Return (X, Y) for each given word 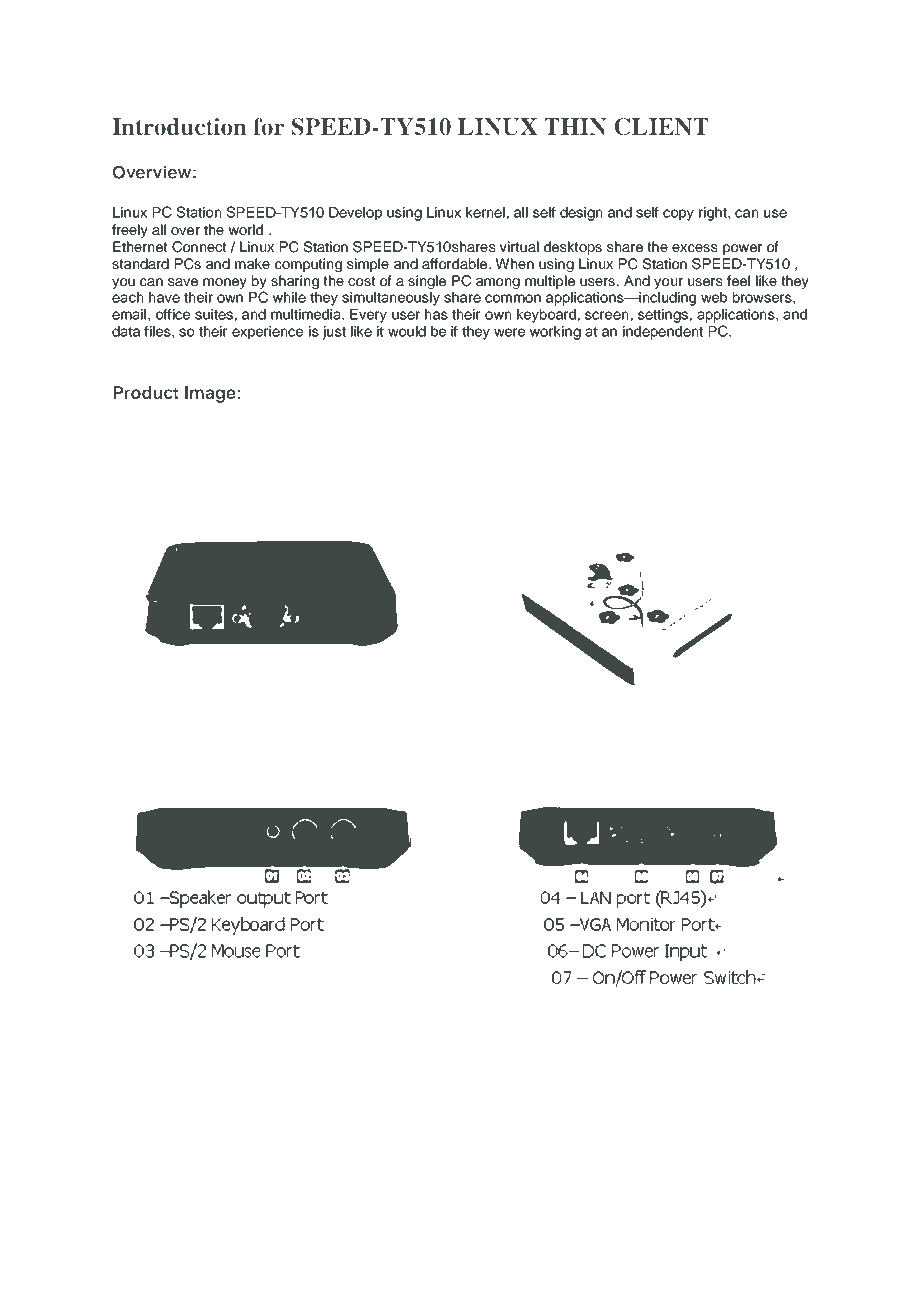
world (246, 229)
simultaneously (391, 299)
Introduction (179, 127)
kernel (485, 212)
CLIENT (661, 127)
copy (678, 215)
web (714, 297)
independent (663, 333)
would (407, 331)
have (164, 297)
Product (146, 393)
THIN (575, 126)
